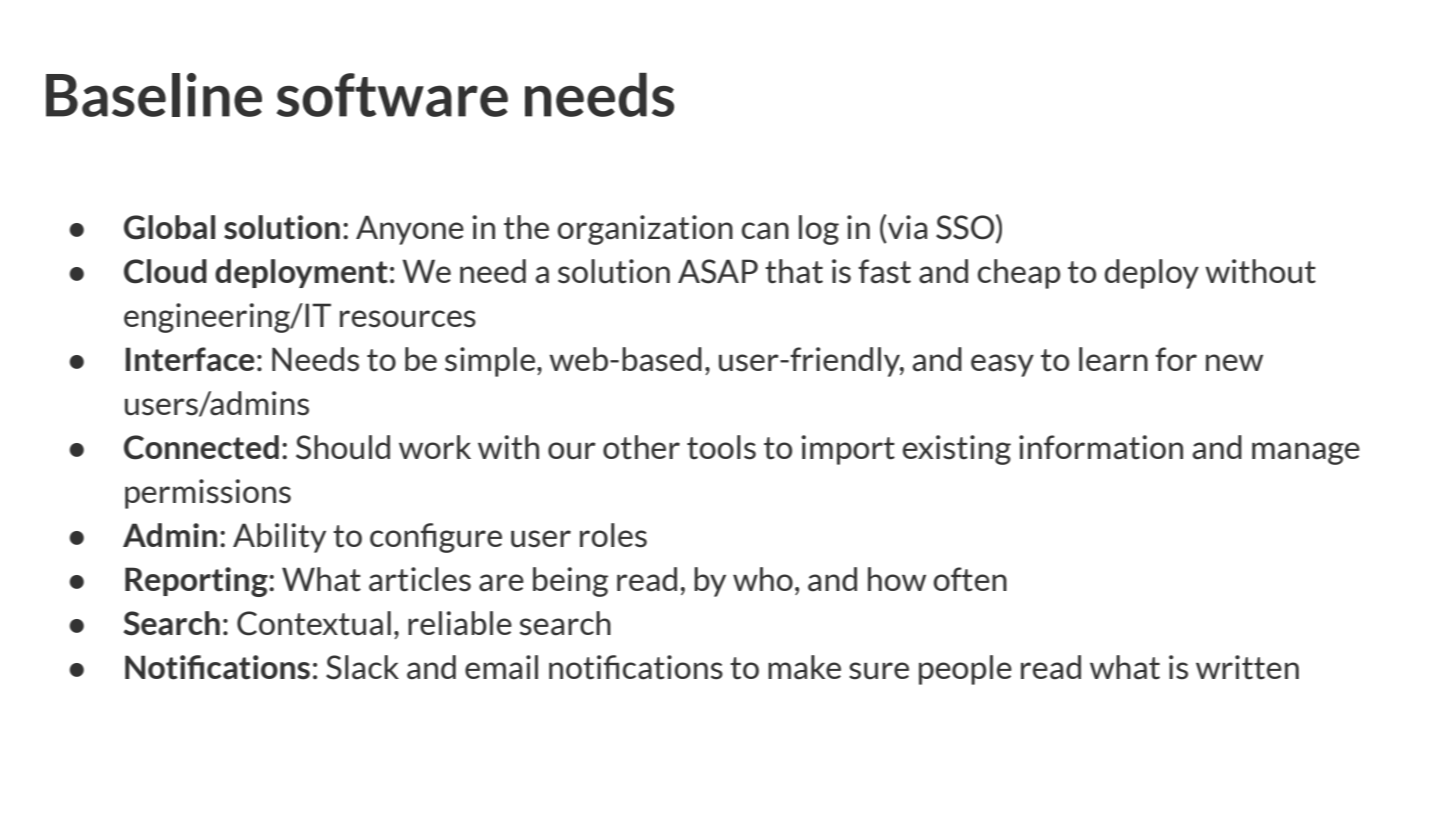 The height and width of the screenshot is (819, 1456). I want to click on information, so click(1101, 447).
